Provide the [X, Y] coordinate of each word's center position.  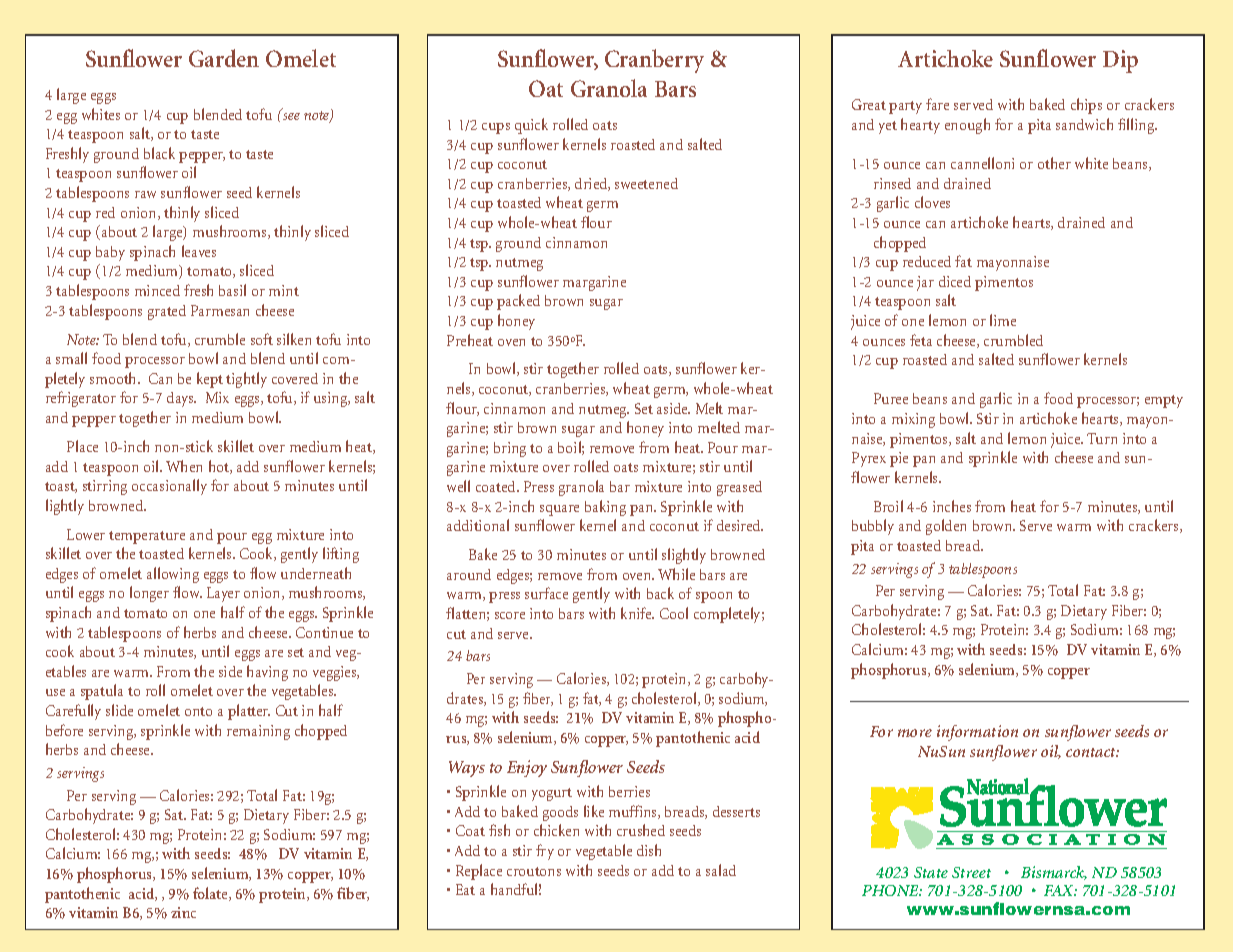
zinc [183, 912]
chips [1086, 106]
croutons [534, 871]
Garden [224, 58]
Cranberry [654, 61]
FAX [1060, 890]
